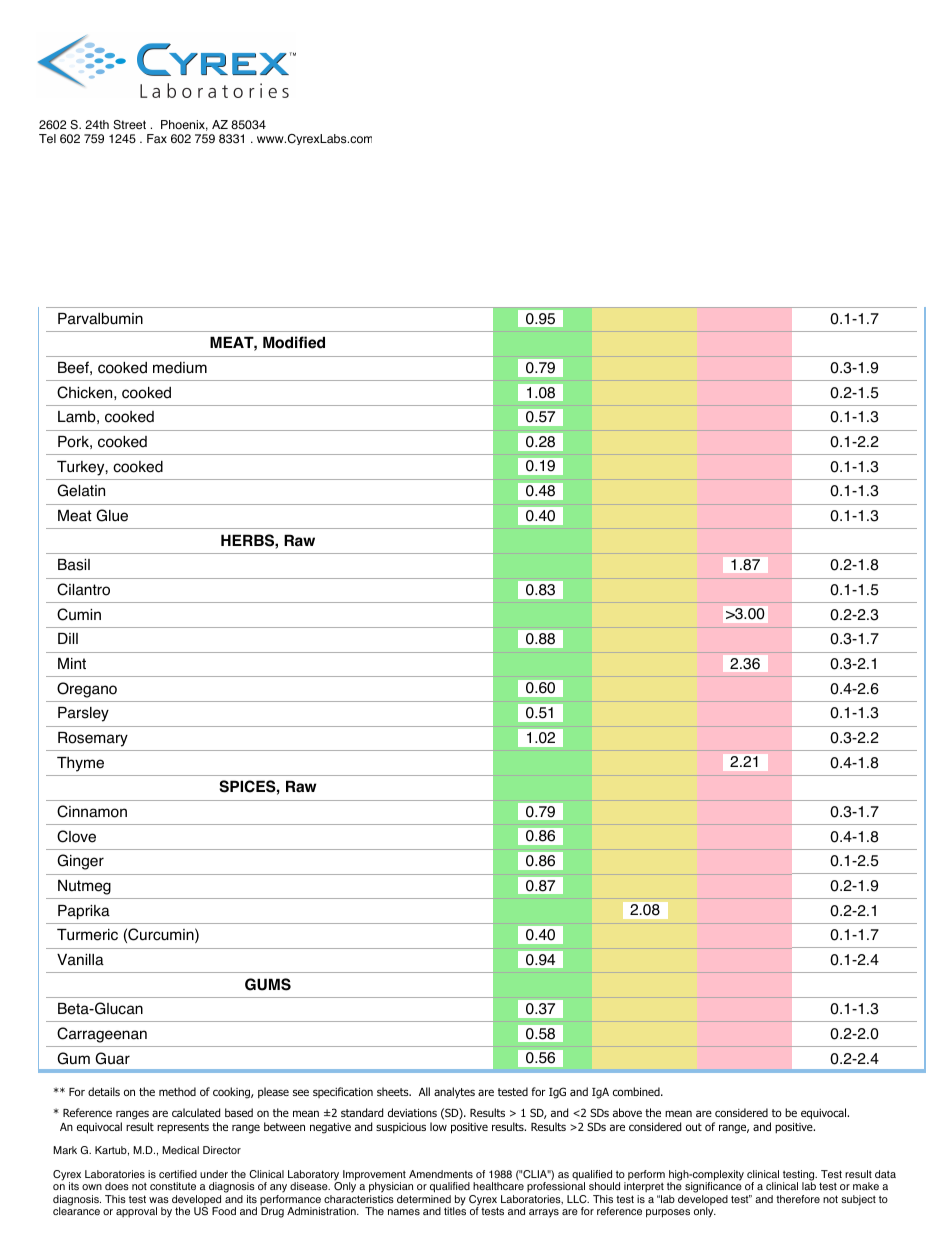 Image resolution: width=952 pixels, height=1233 pixels. What do you see at coordinates (294, 342) in the screenshot?
I see `Modified` at bounding box center [294, 342].
